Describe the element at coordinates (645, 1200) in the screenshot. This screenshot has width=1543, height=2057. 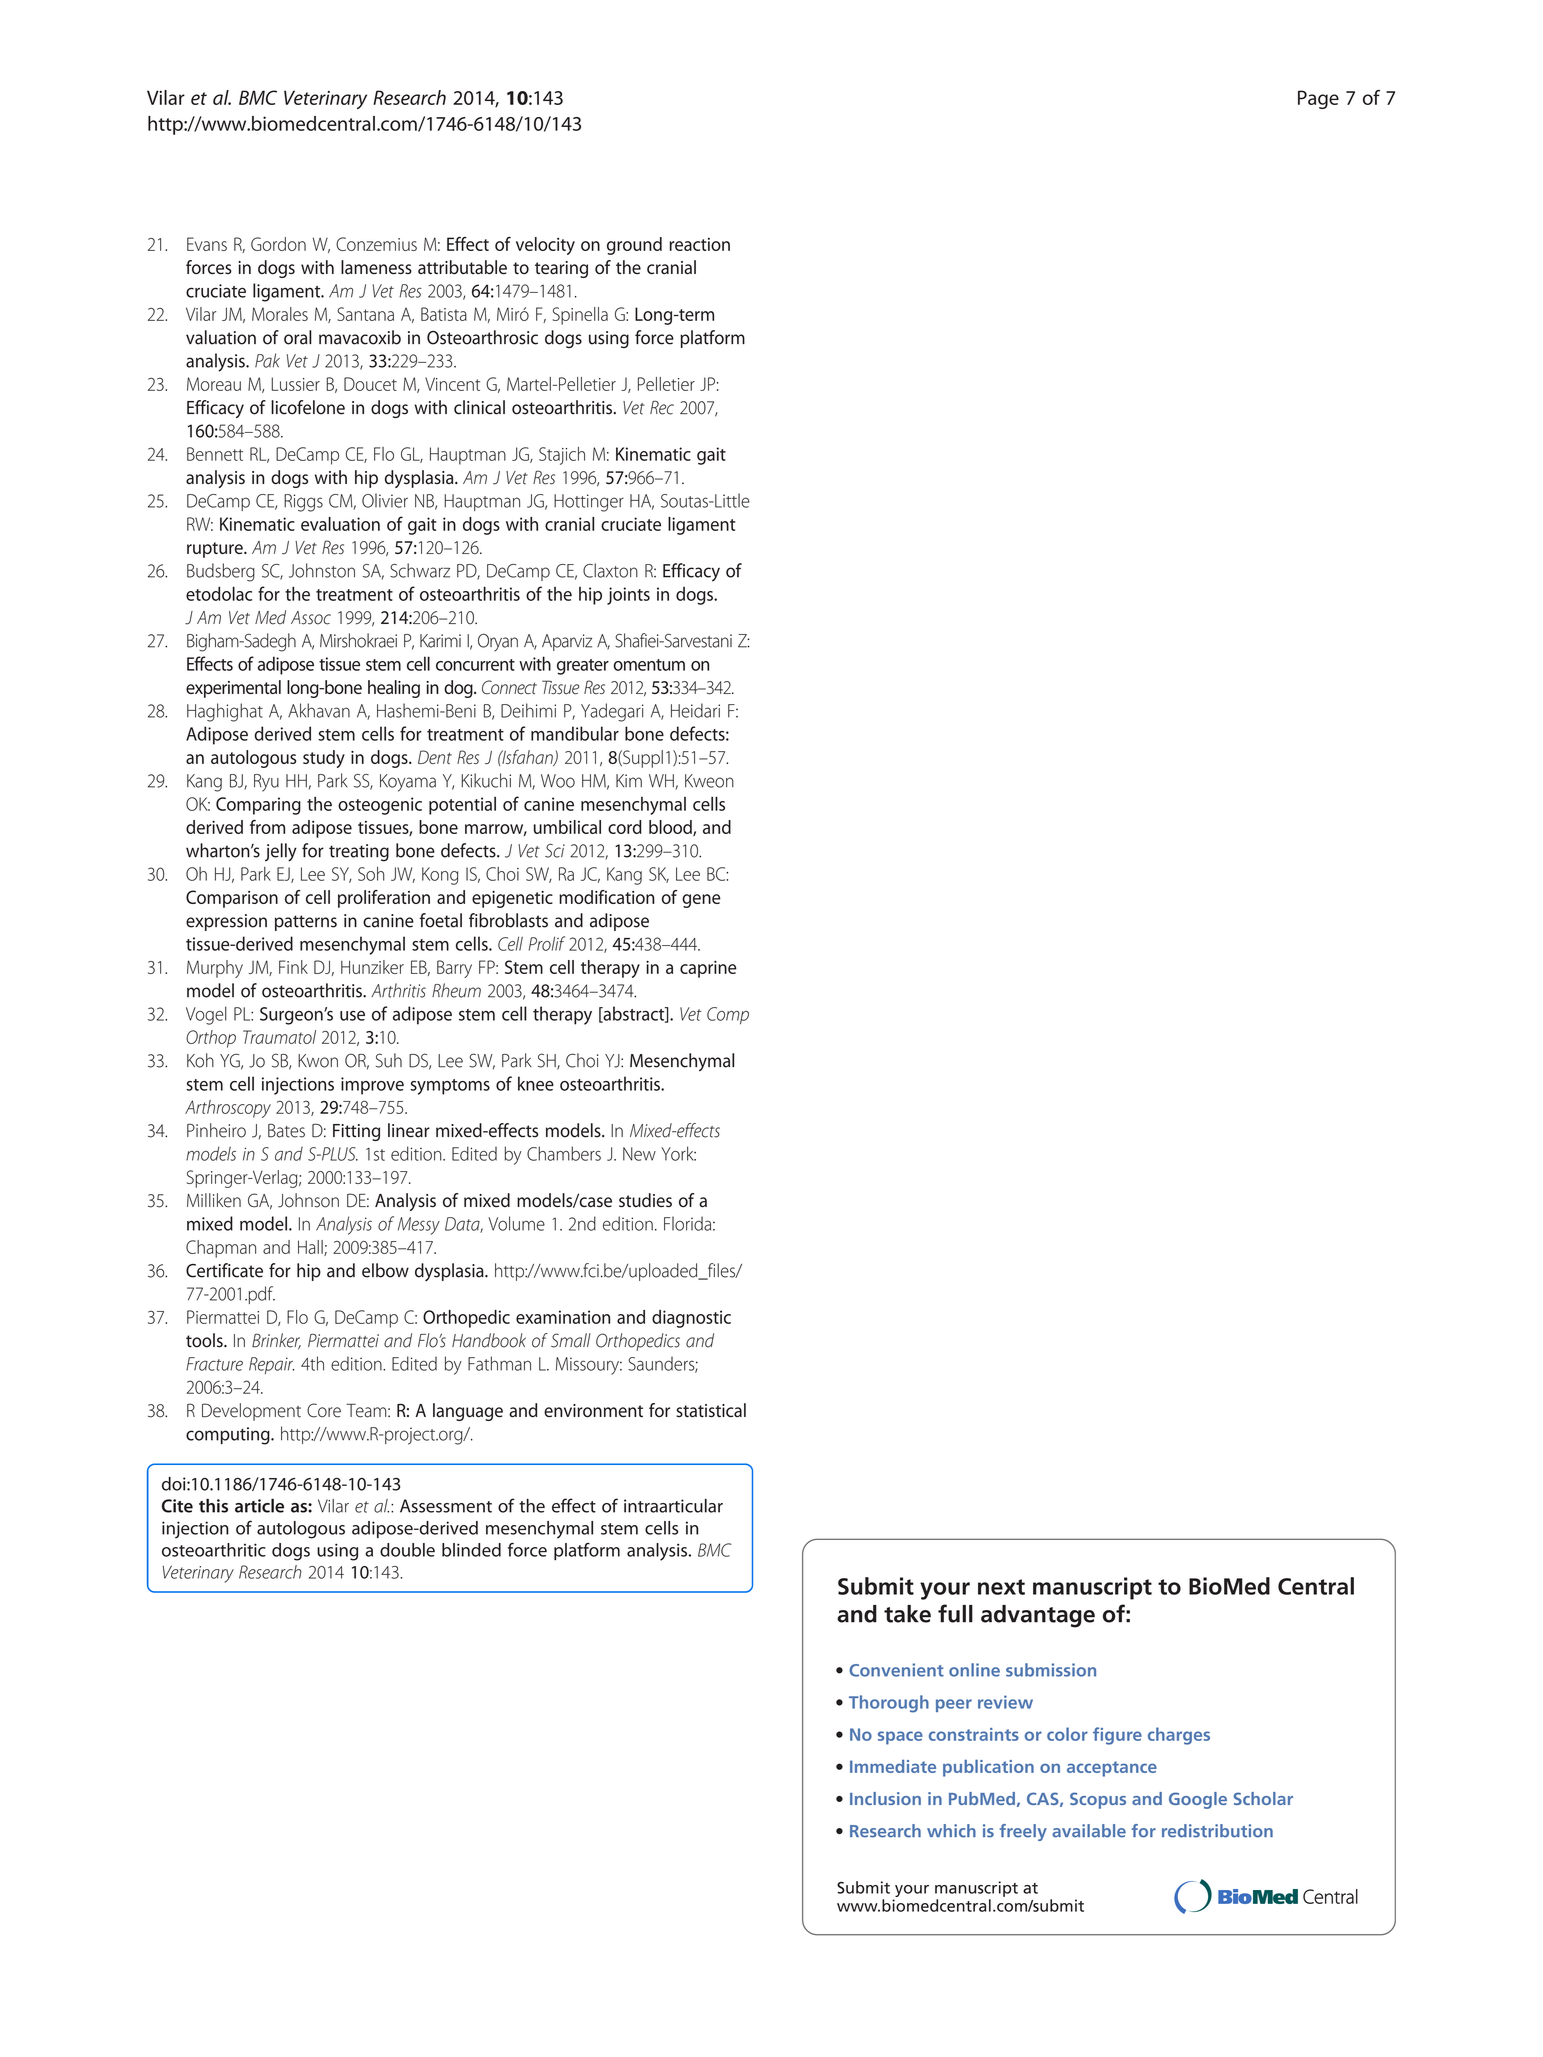
I see `studies` at that location.
